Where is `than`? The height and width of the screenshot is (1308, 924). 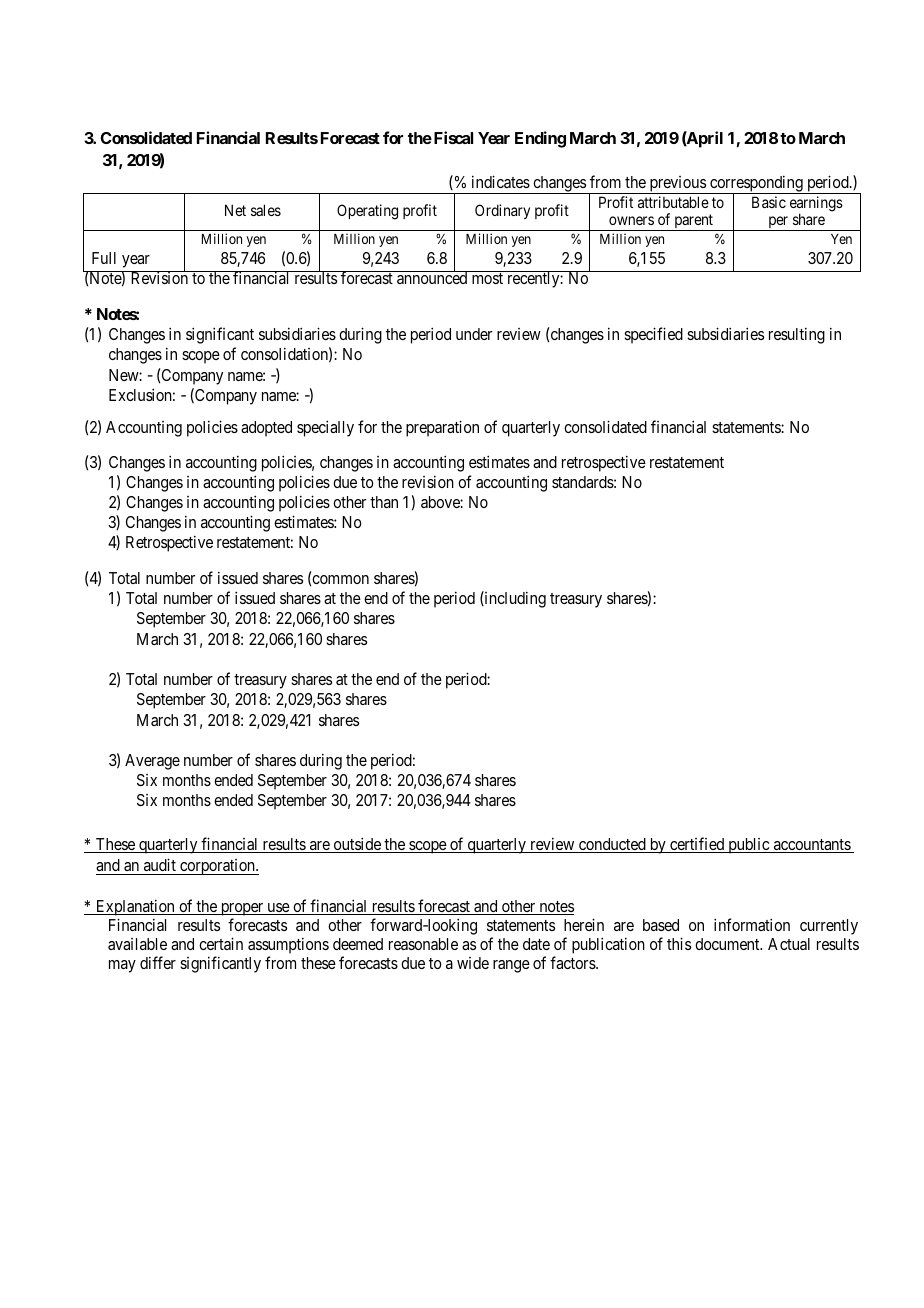 than is located at coordinates (384, 502).
